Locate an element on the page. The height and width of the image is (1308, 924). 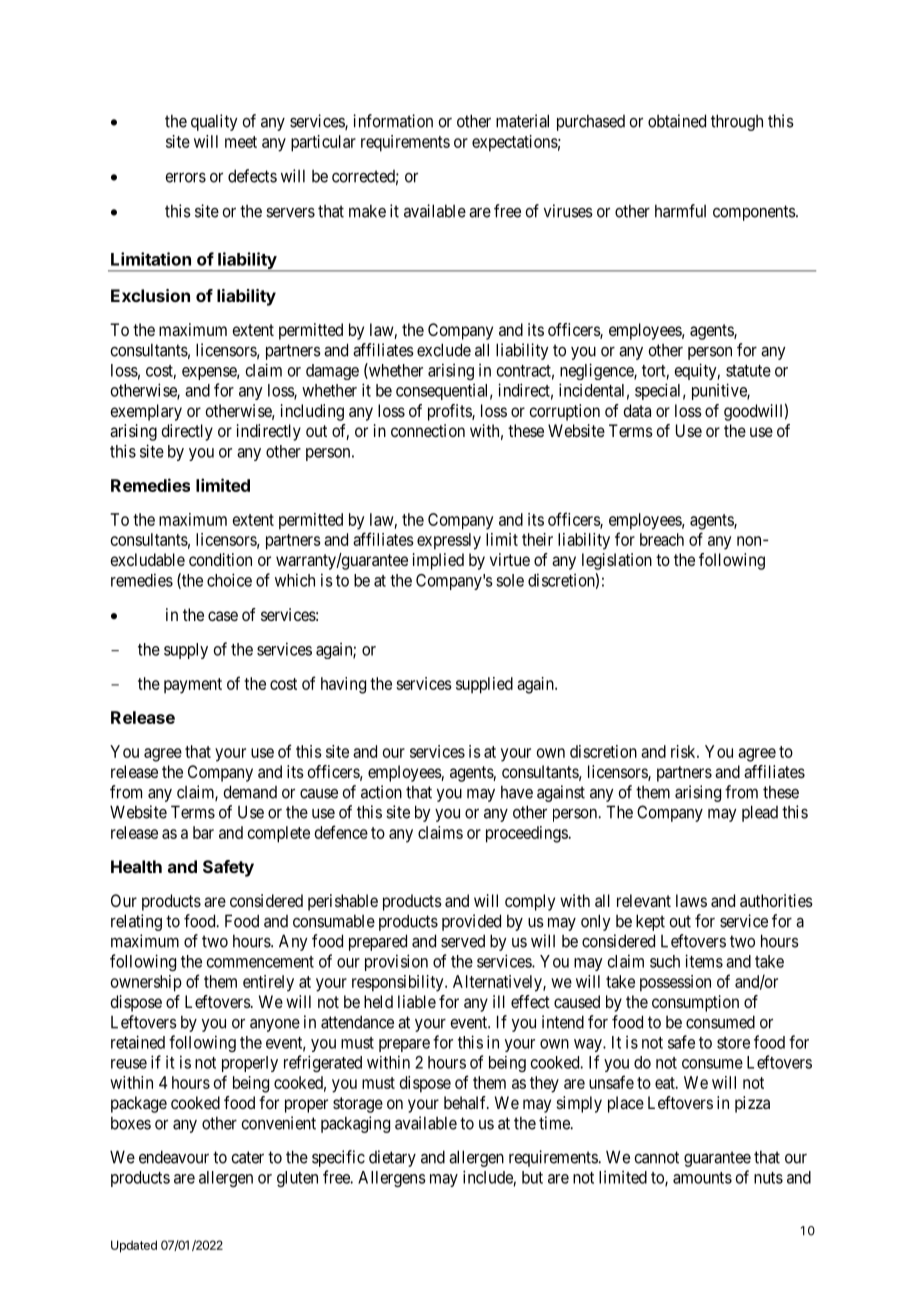
obtained is located at coordinates (677, 121).
